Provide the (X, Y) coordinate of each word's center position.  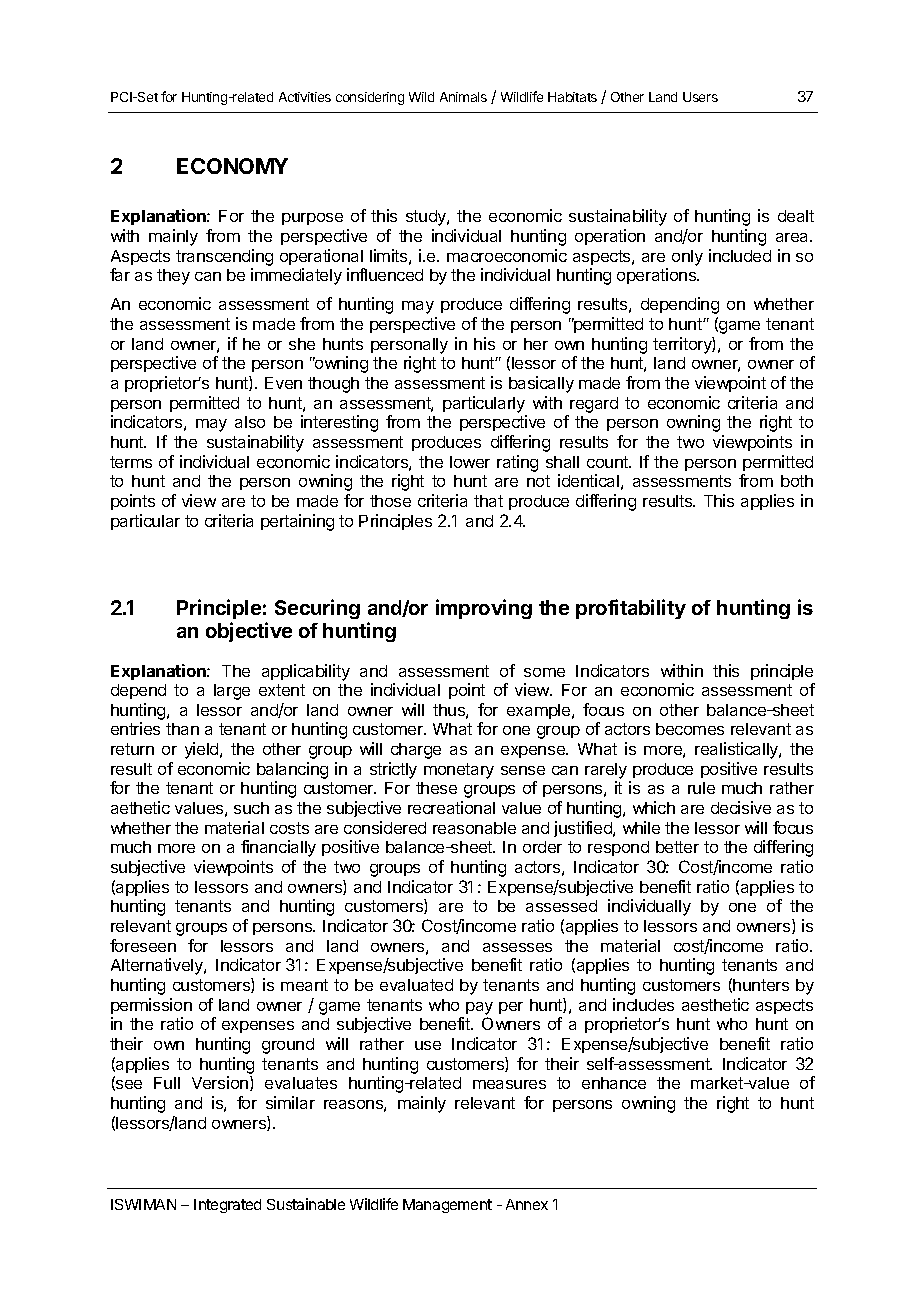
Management (447, 1206)
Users (700, 97)
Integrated (227, 1206)
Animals (463, 97)
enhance (614, 1083)
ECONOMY (232, 166)
